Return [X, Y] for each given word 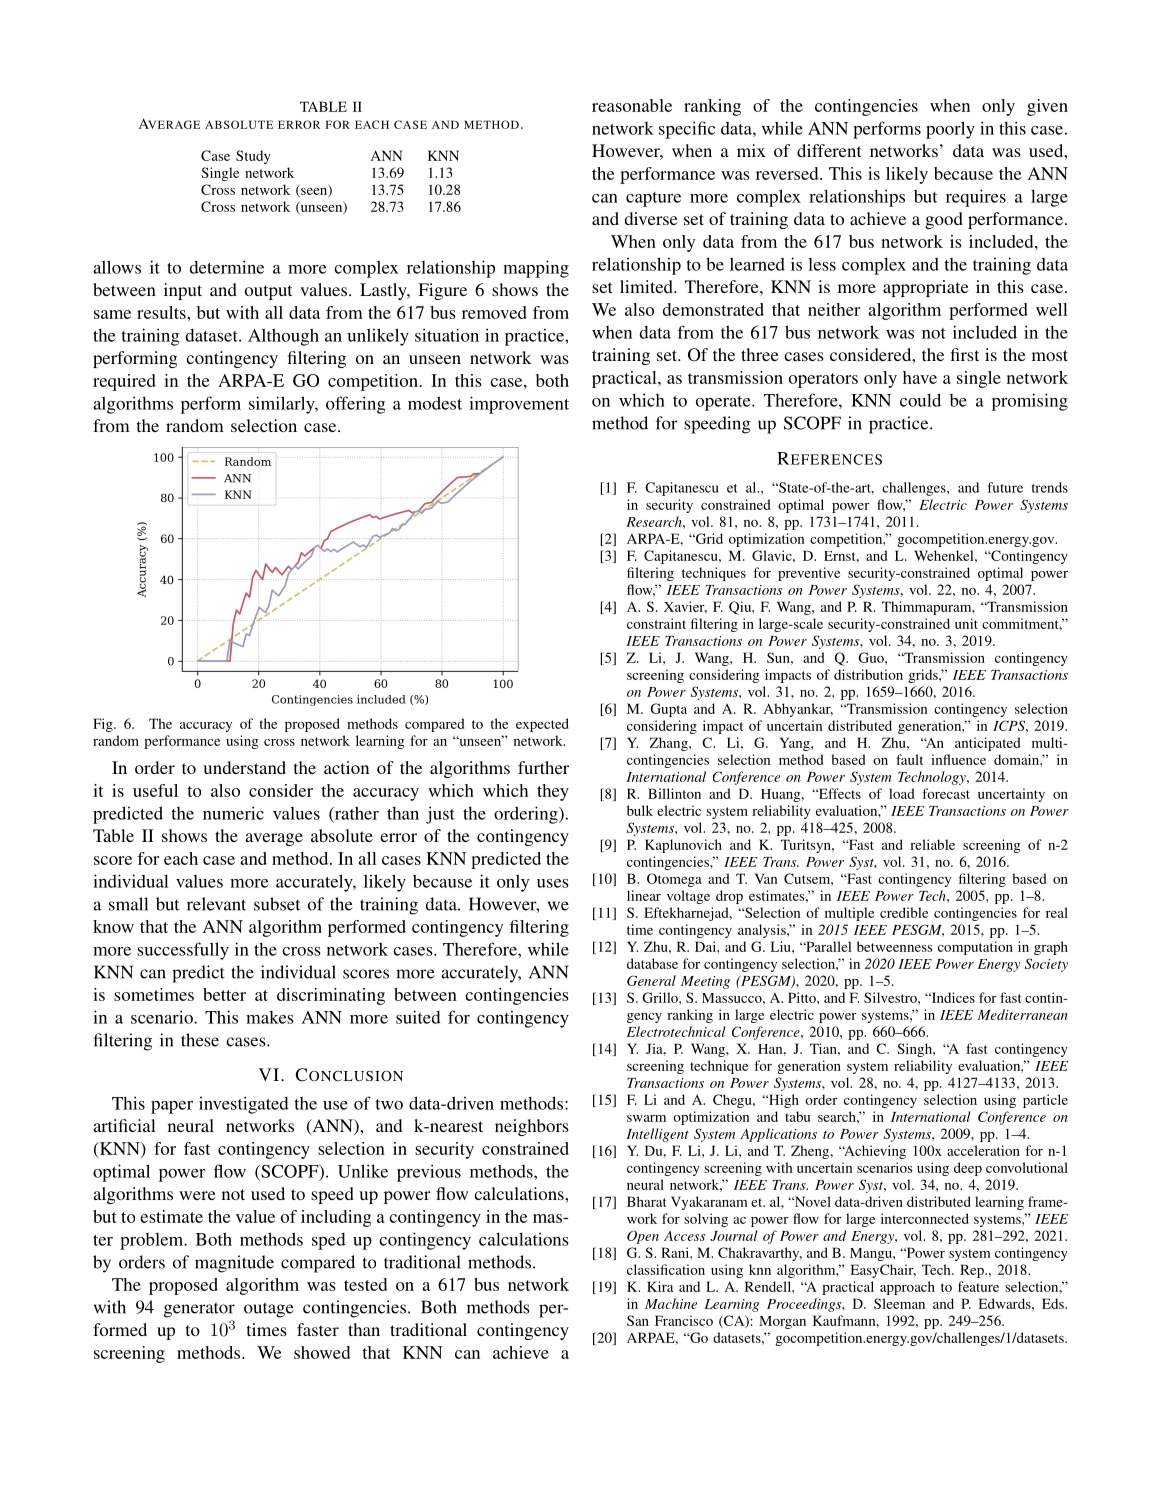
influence [958, 759]
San [638, 1320]
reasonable [632, 105]
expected [542, 725]
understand [244, 767]
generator [199, 1310]
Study [253, 157]
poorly [950, 130]
